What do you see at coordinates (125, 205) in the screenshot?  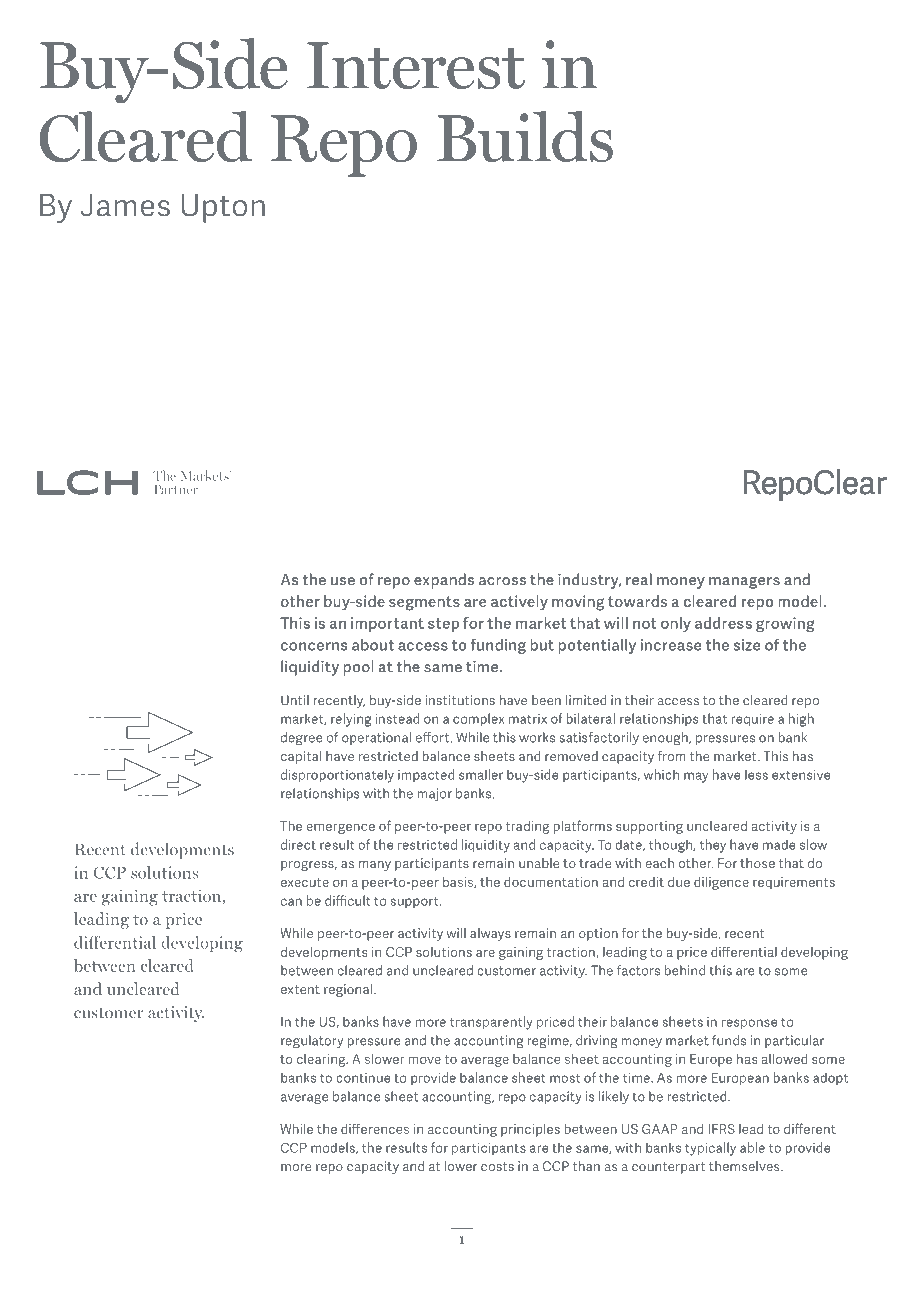 I see `James` at bounding box center [125, 205].
